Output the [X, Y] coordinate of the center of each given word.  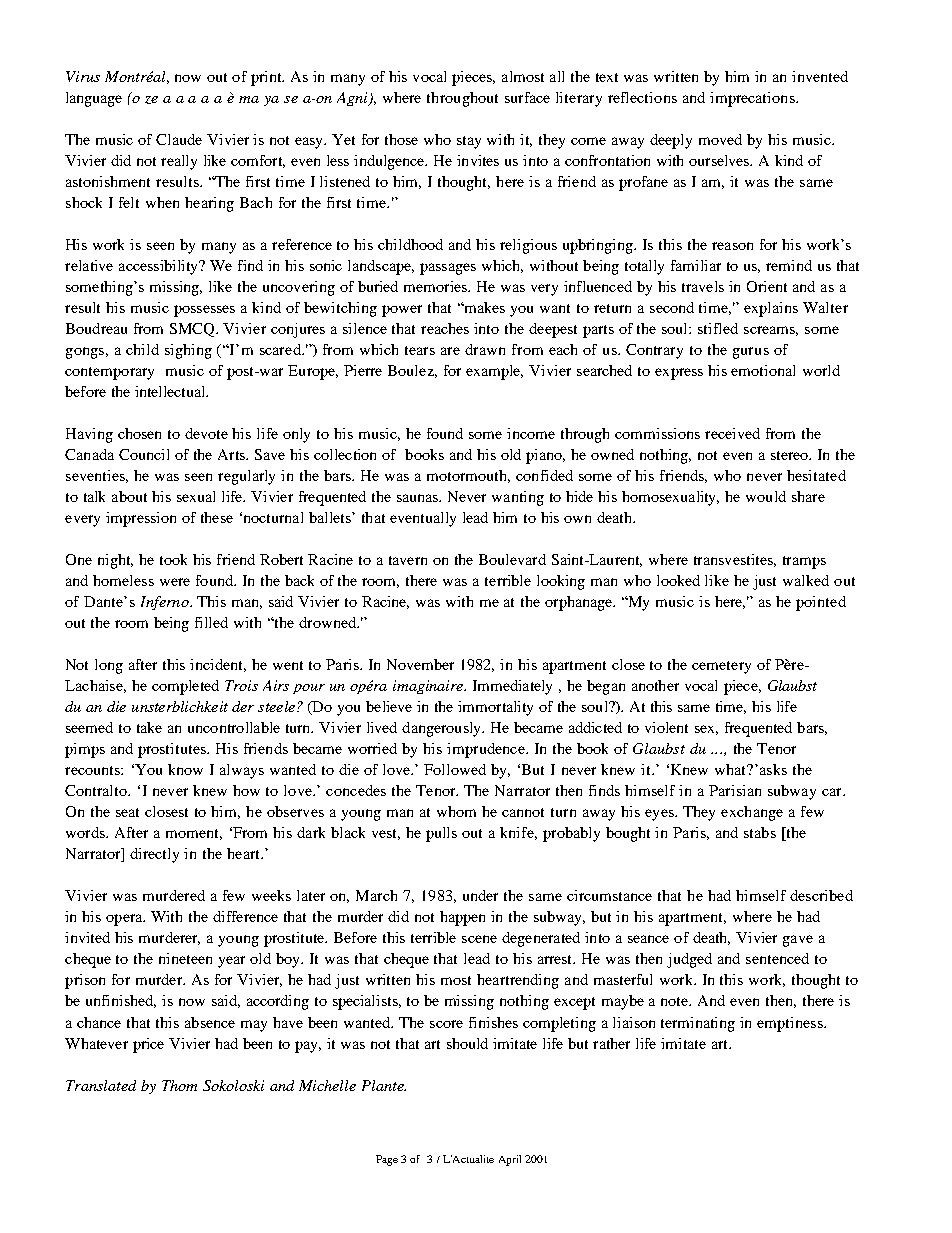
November [420, 664]
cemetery [721, 667]
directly [154, 855]
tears [420, 350]
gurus [751, 353]
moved [720, 139]
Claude [179, 139]
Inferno [166, 603]
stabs [760, 832]
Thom [179, 1085]
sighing [188, 351]
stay [469, 142]
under [480, 895]
